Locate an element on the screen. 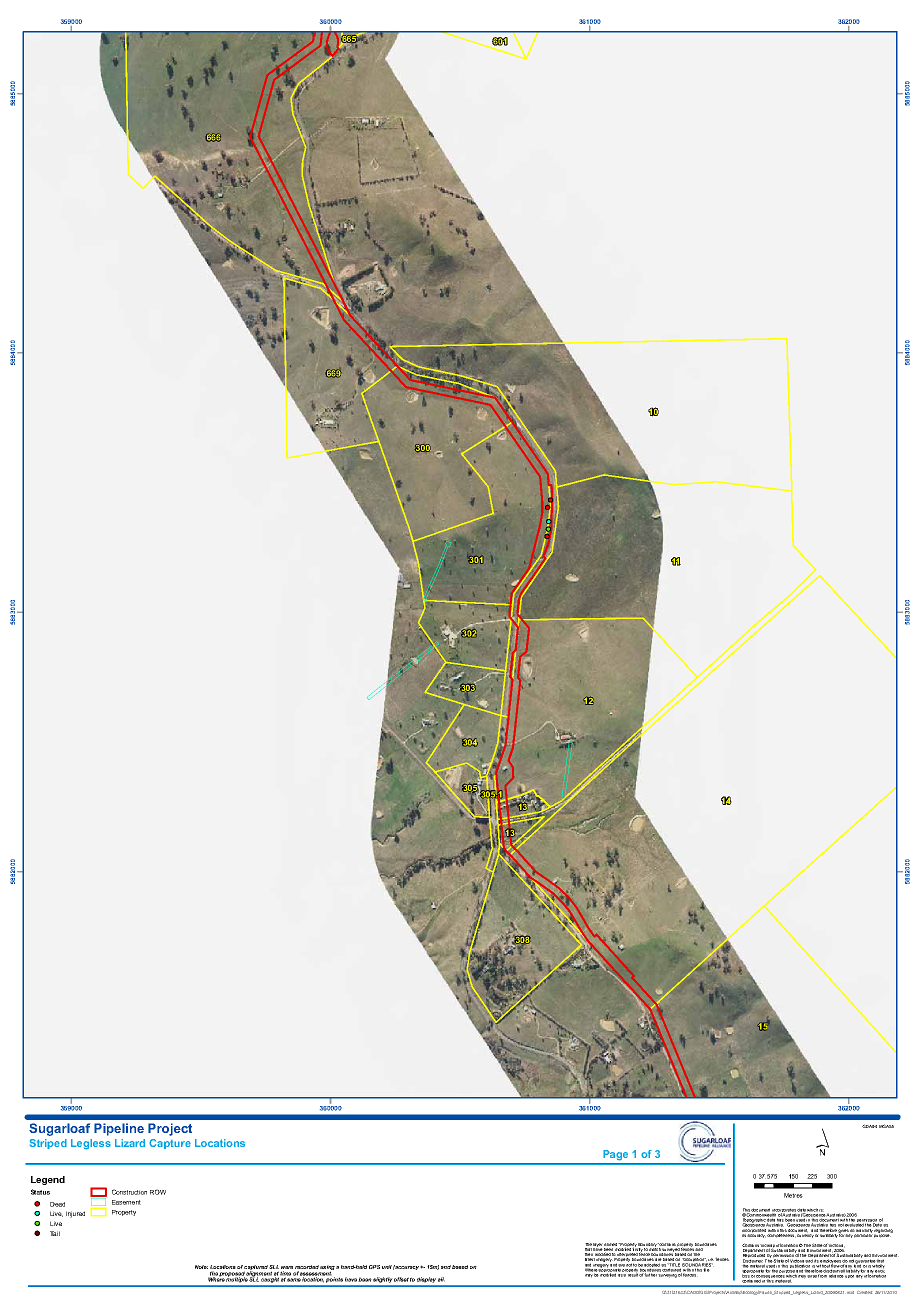 The width and height of the screenshot is (924, 1307). offset is located at coordinates (401, 1279).
